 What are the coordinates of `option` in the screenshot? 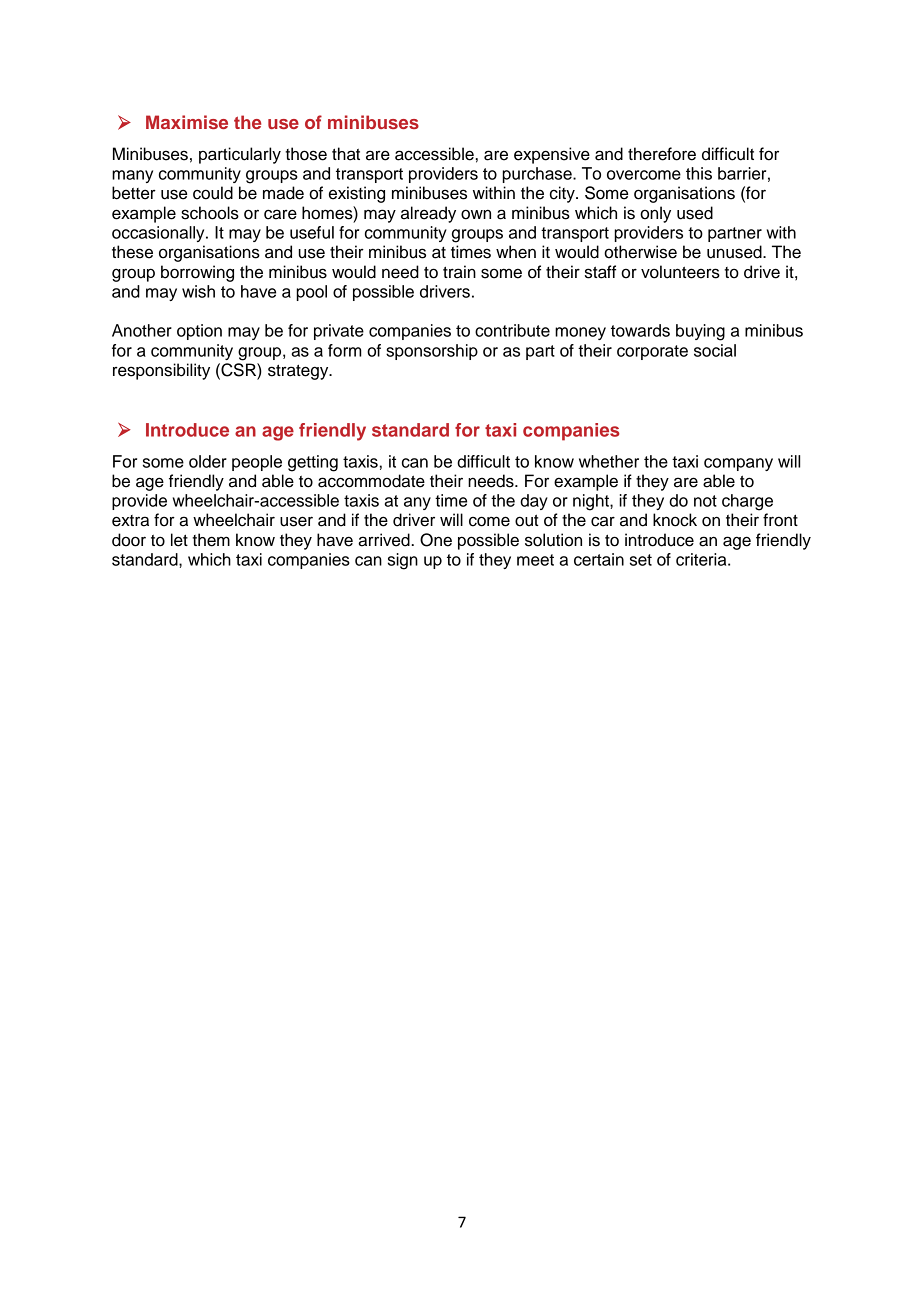 It's located at (199, 332).
